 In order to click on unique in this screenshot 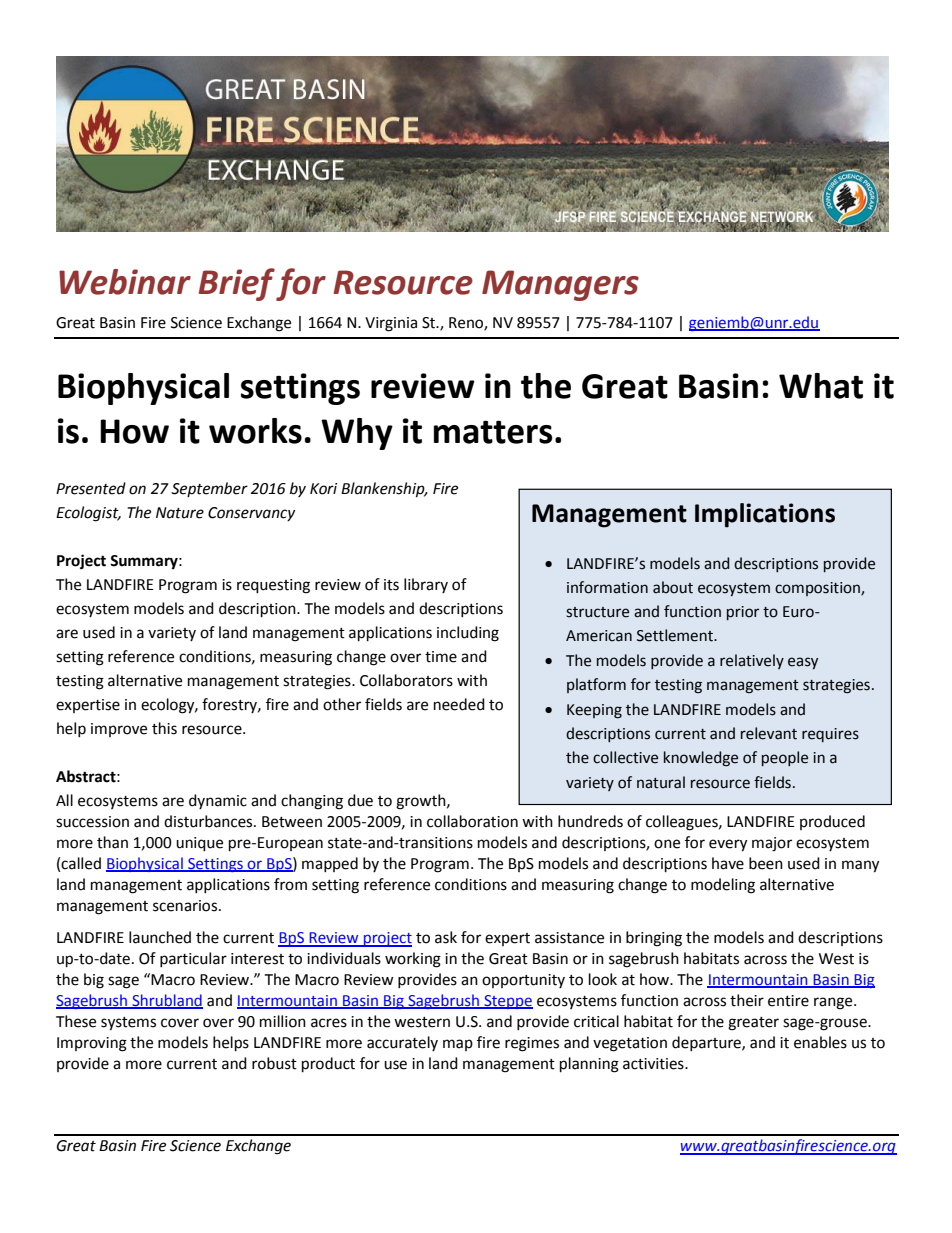, I will do `click(199, 844)`.
